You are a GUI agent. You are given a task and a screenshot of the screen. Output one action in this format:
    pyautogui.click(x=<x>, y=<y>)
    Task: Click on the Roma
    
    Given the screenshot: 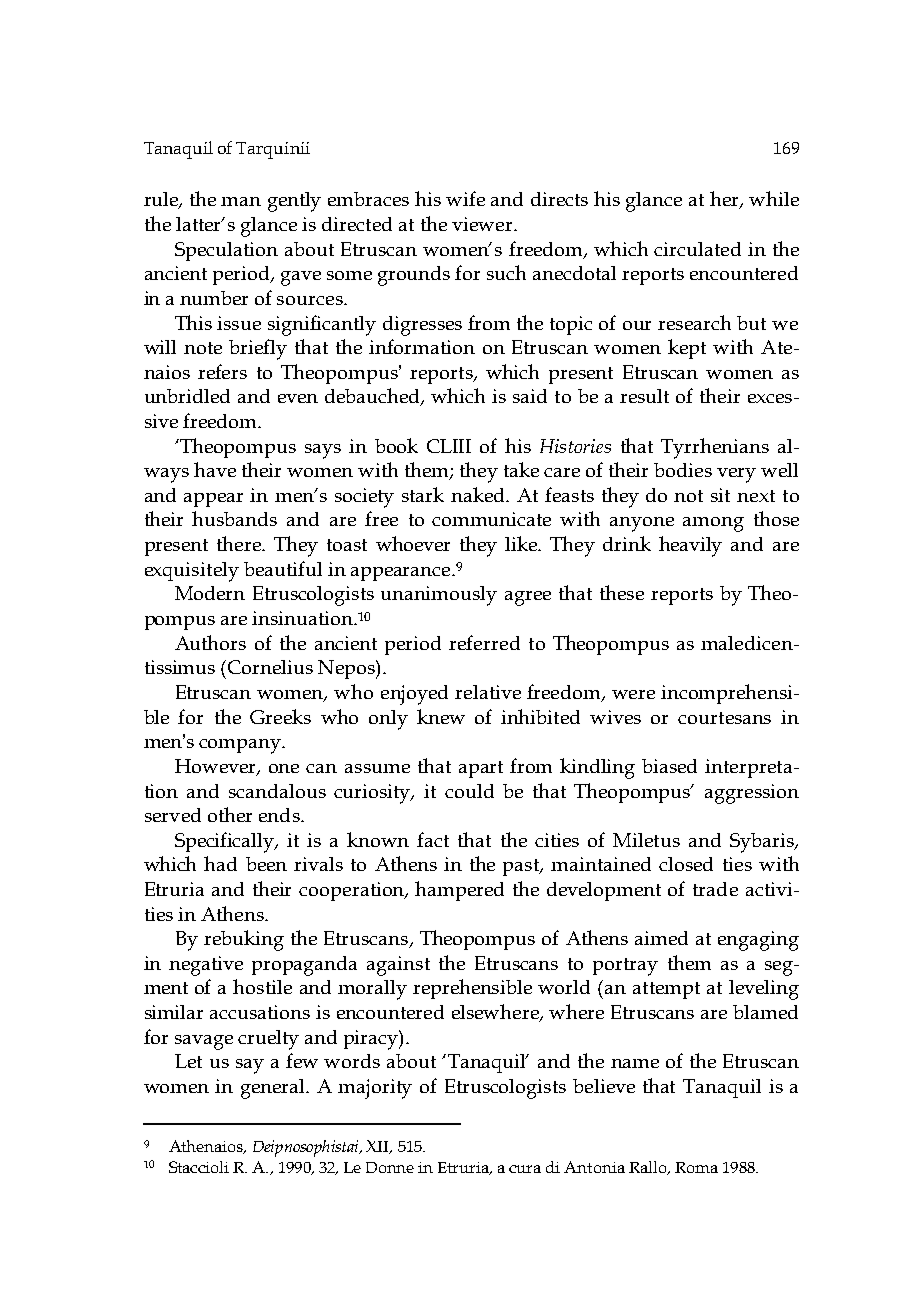 What is the action you would take?
    pyautogui.click(x=696, y=1167)
